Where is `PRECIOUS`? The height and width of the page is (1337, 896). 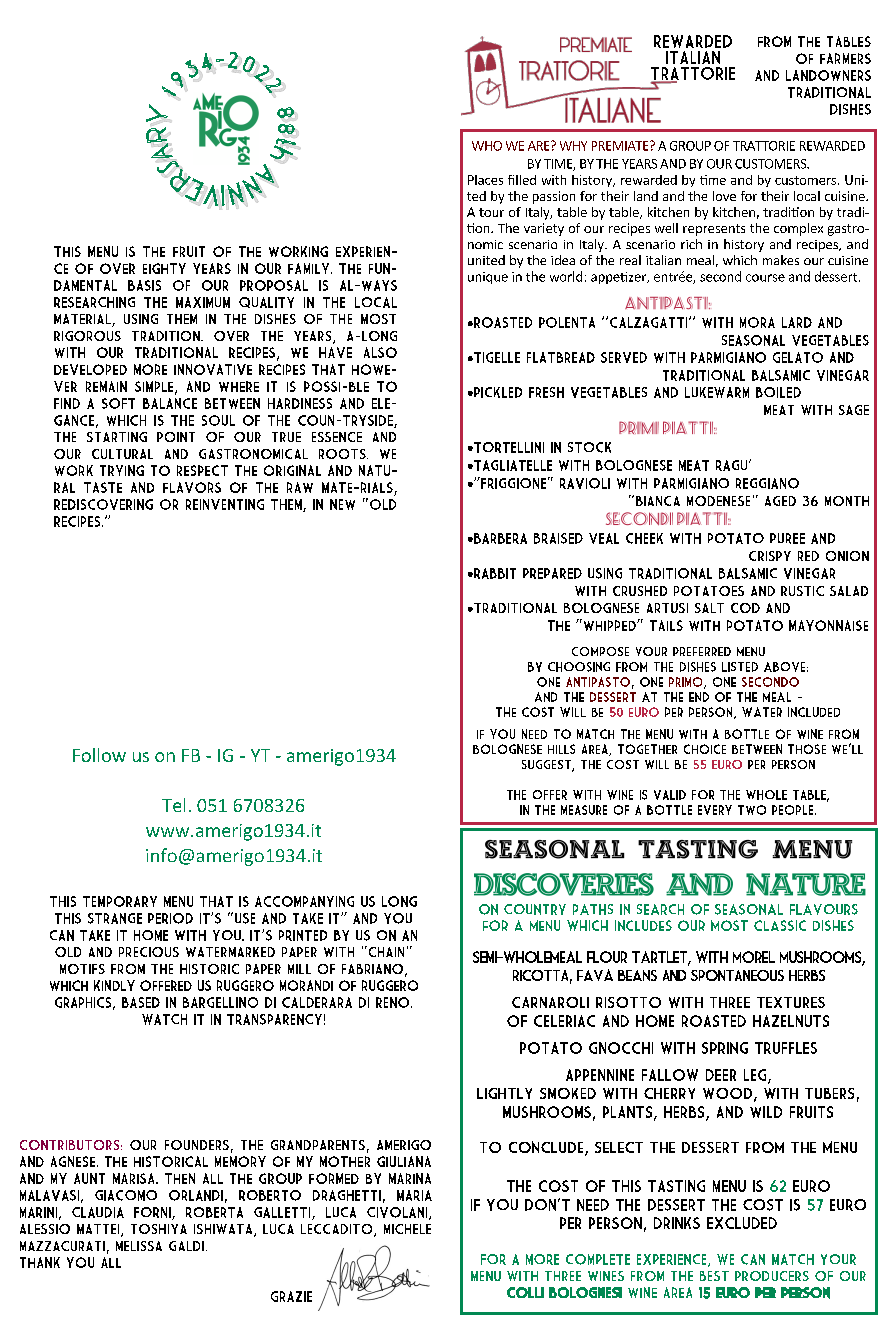
PRECIOUS is located at coordinates (149, 952).
